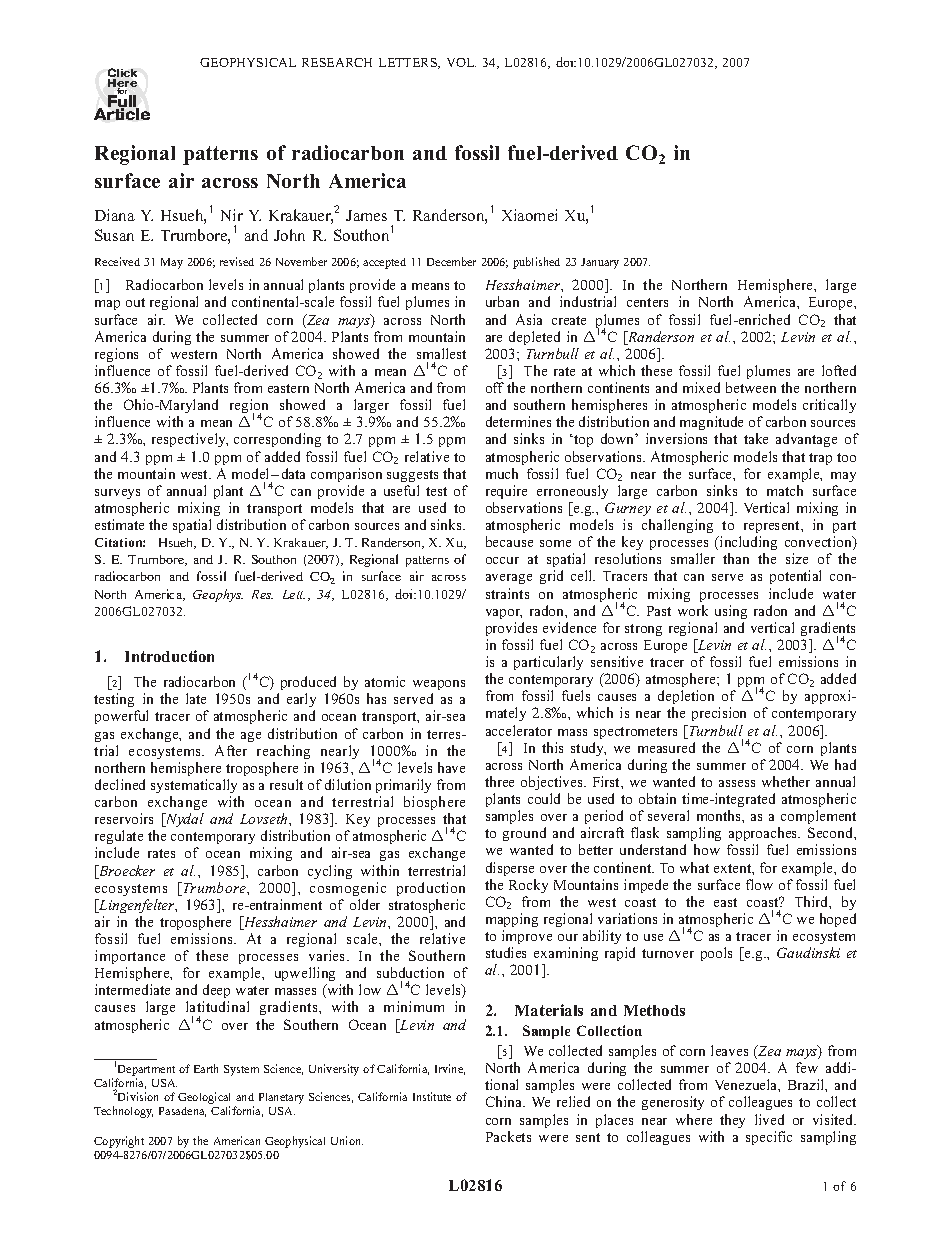 The width and height of the screenshot is (952, 1233). Describe the element at coordinates (731, 612) in the screenshot. I see `using` at that location.
